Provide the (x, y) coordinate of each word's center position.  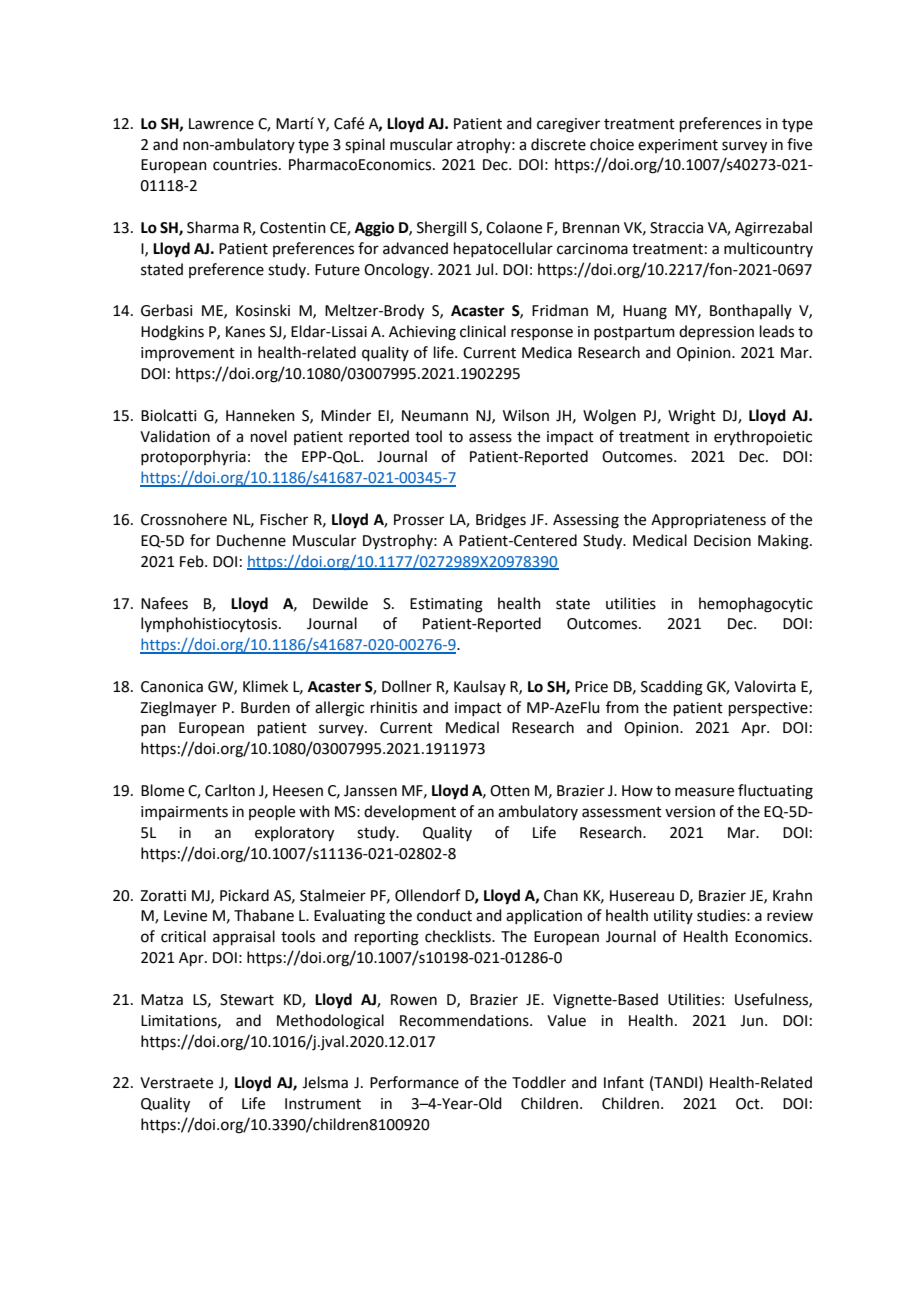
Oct (749, 1104)
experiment (678, 146)
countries (246, 165)
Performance (414, 1082)
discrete (558, 144)
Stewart (247, 1000)
